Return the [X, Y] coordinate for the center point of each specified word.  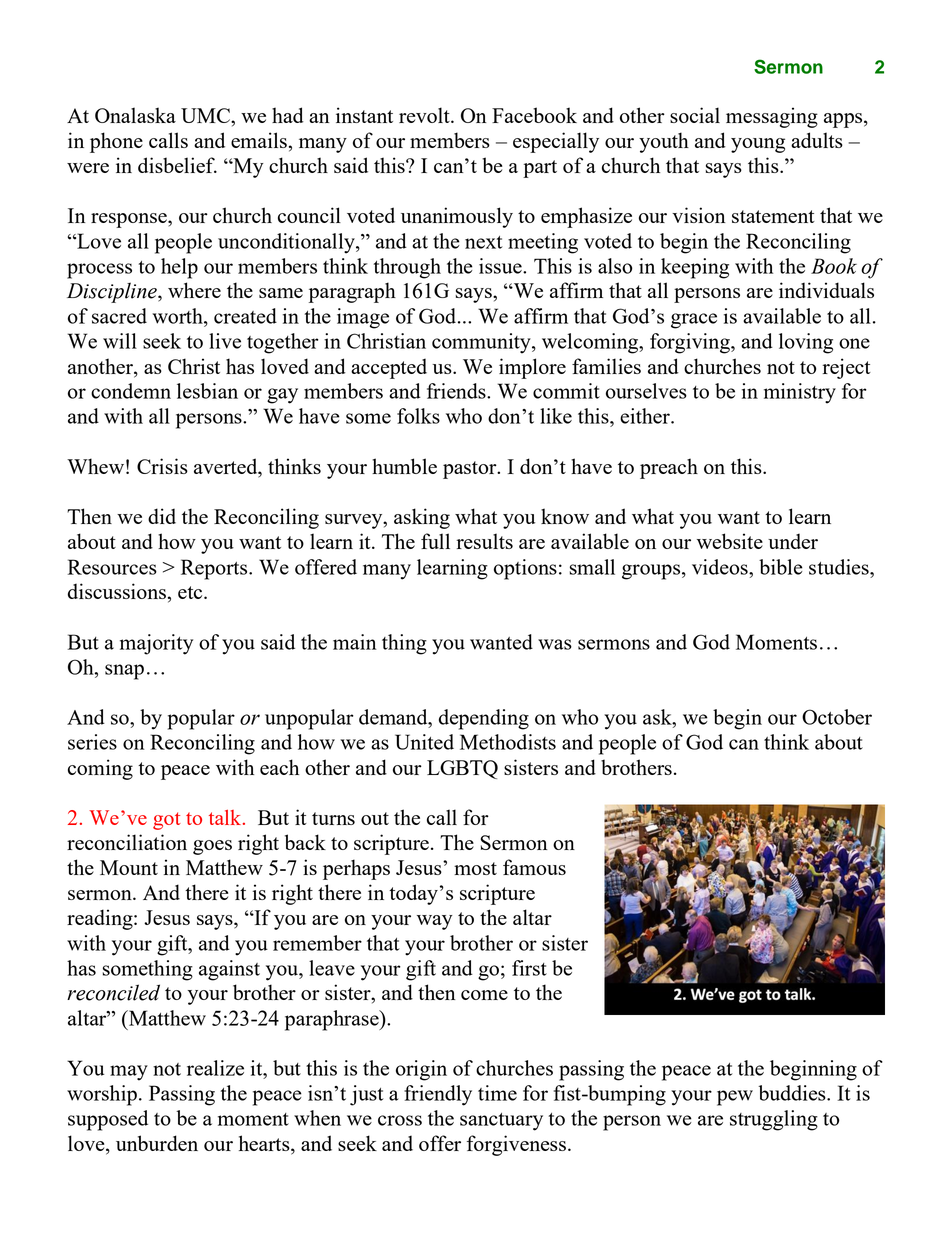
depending [484, 719]
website [730, 541]
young [758, 145]
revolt [425, 115]
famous [534, 867]
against [229, 970]
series [92, 742]
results [485, 541]
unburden [157, 1143]
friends [457, 391]
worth [178, 316]
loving [806, 343]
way [435, 922]
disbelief [177, 165]
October [837, 717]
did [162, 516]
